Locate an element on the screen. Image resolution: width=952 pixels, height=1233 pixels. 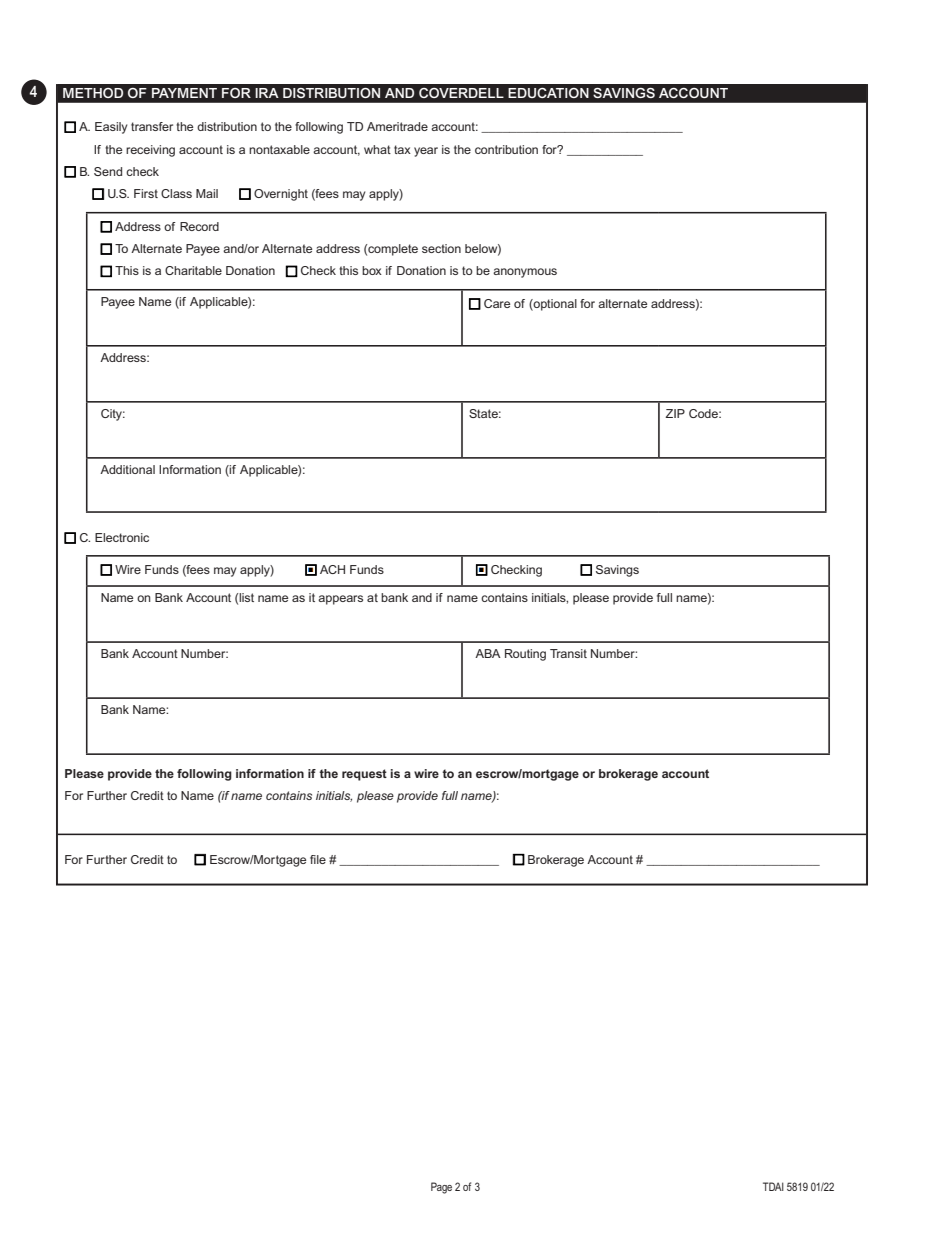
EDUCATION is located at coordinates (549, 93).
